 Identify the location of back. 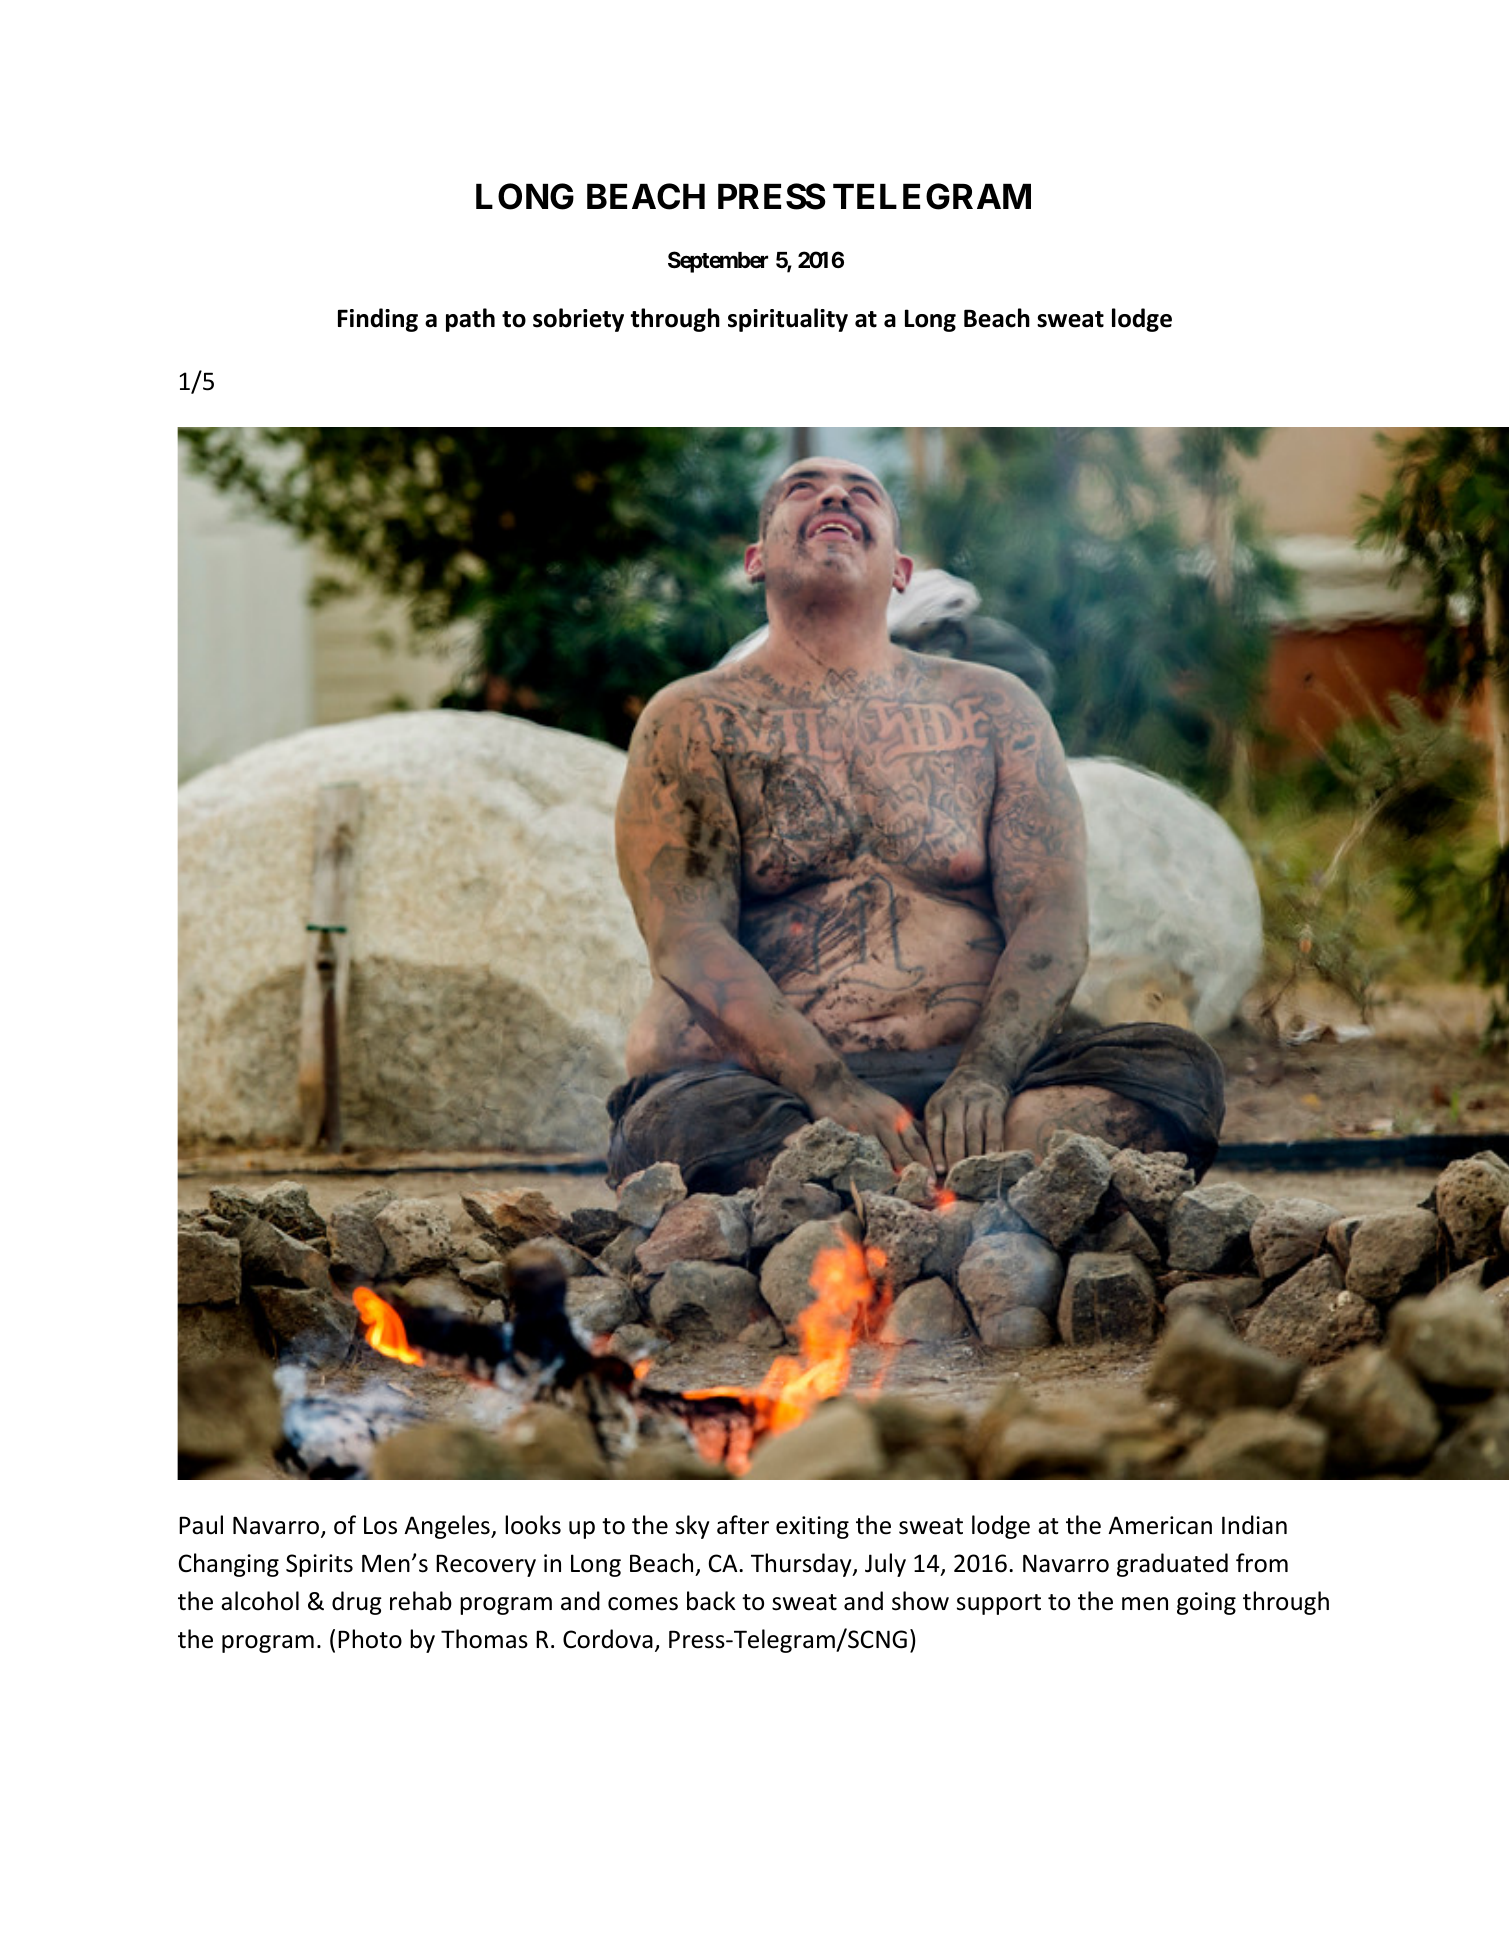
(711, 1601).
